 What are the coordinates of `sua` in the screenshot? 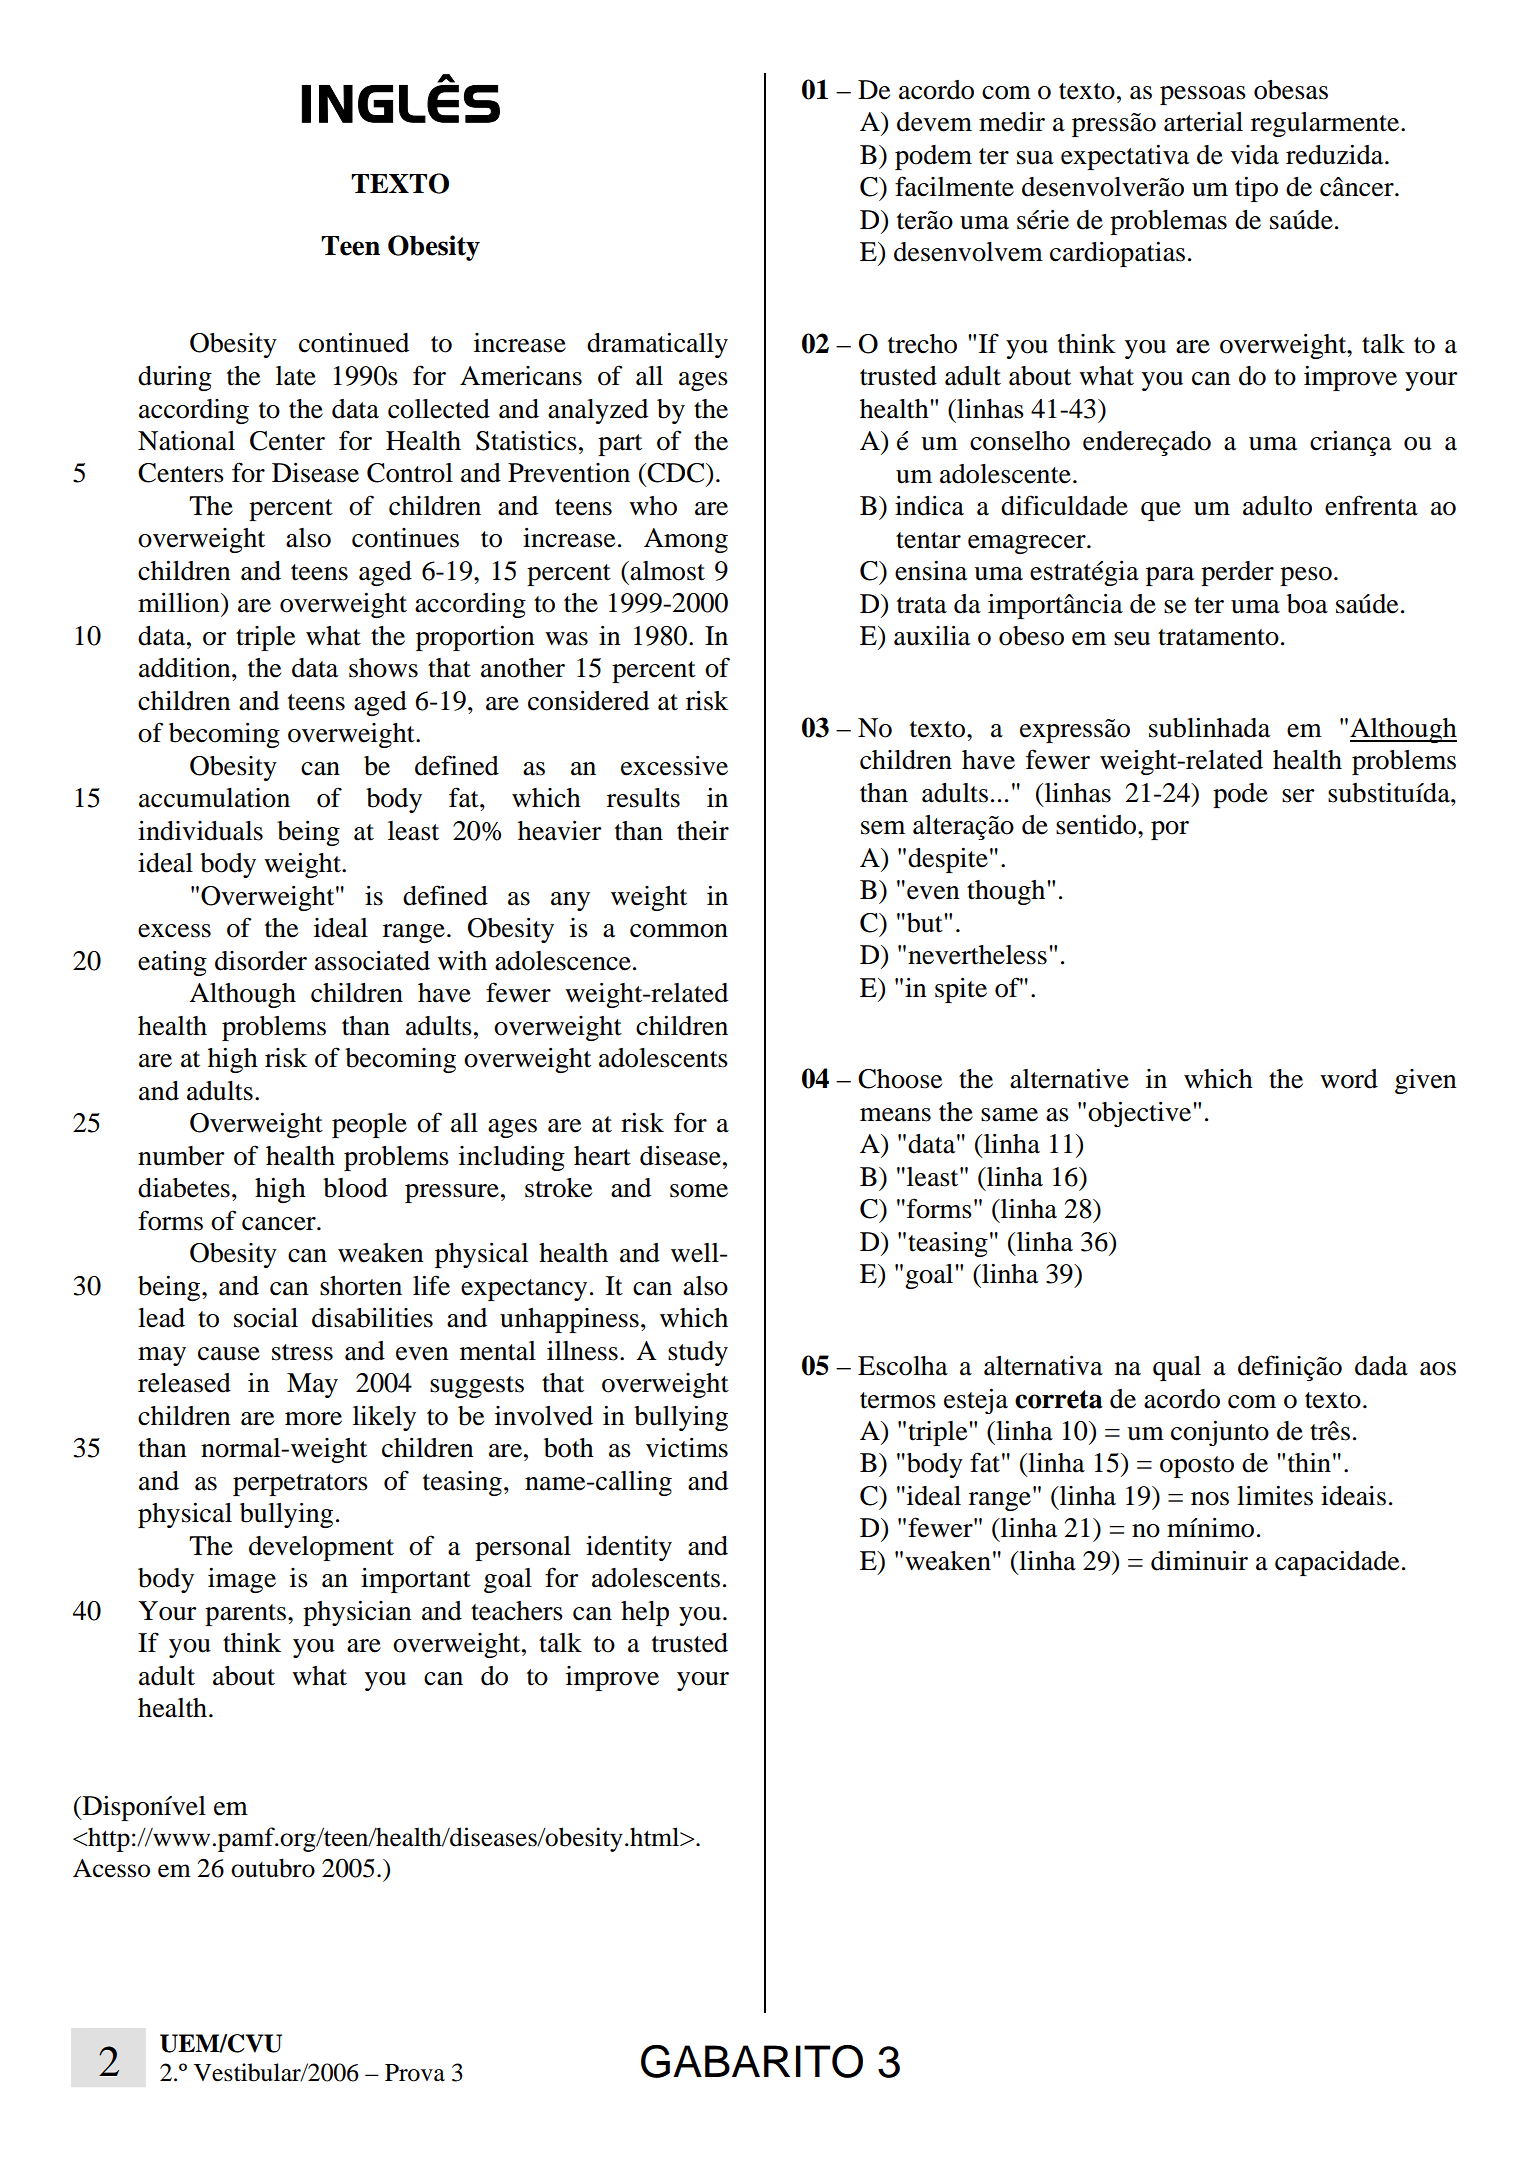 It's located at (1035, 158).
